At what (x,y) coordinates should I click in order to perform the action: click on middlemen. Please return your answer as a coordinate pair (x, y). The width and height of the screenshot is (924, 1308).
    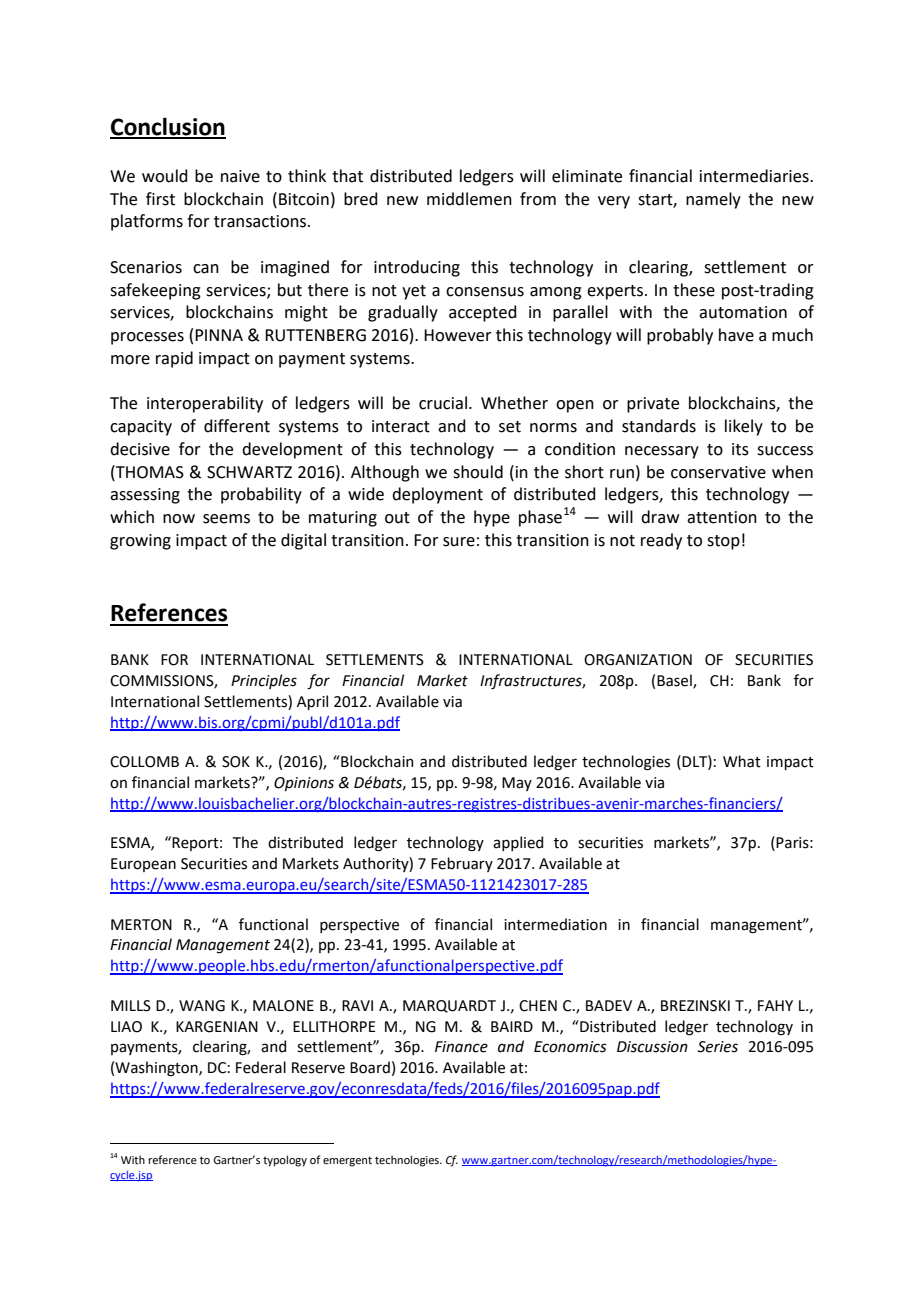
    Looking at the image, I should click on (469, 199).
